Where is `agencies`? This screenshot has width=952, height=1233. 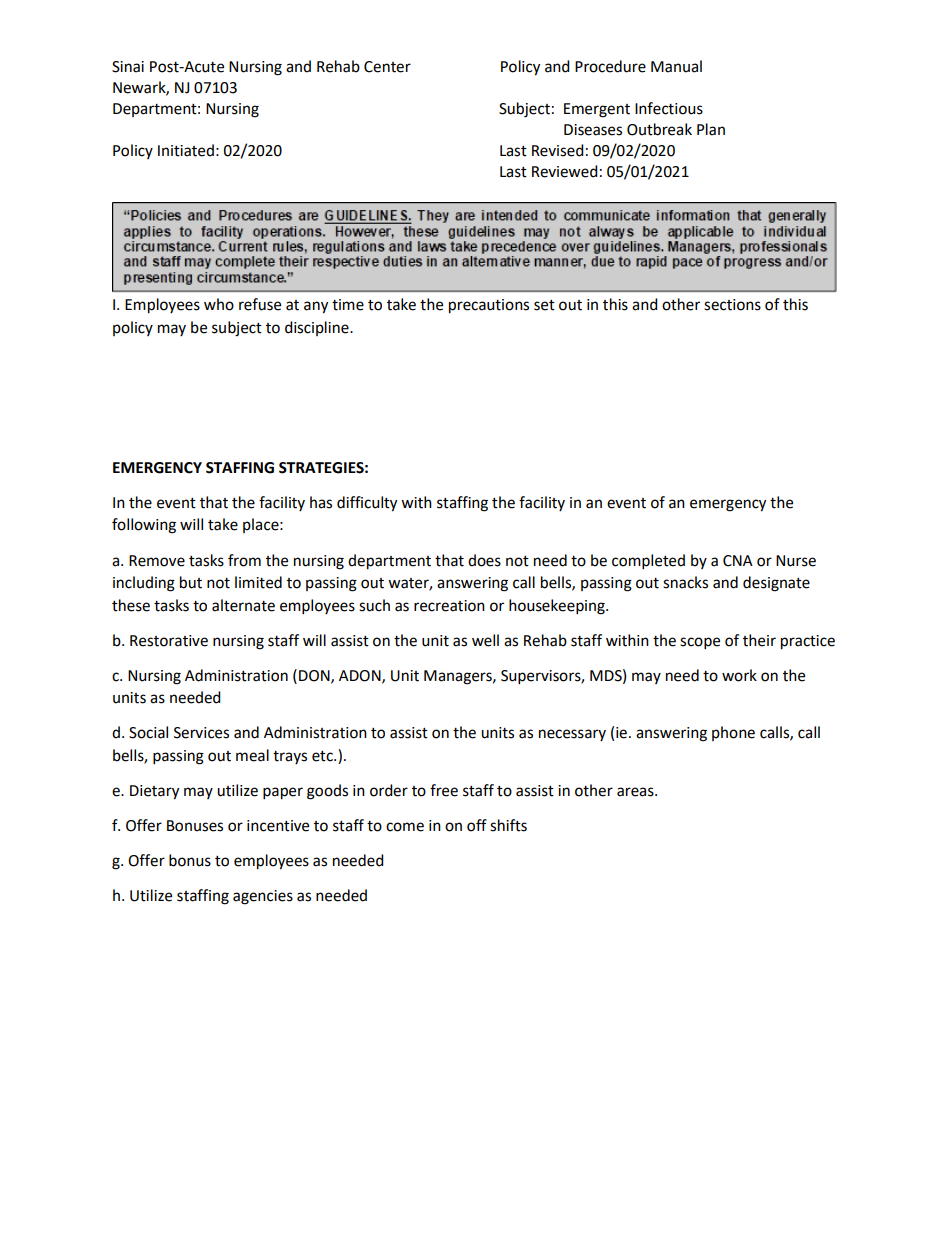
agencies is located at coordinates (263, 897).
